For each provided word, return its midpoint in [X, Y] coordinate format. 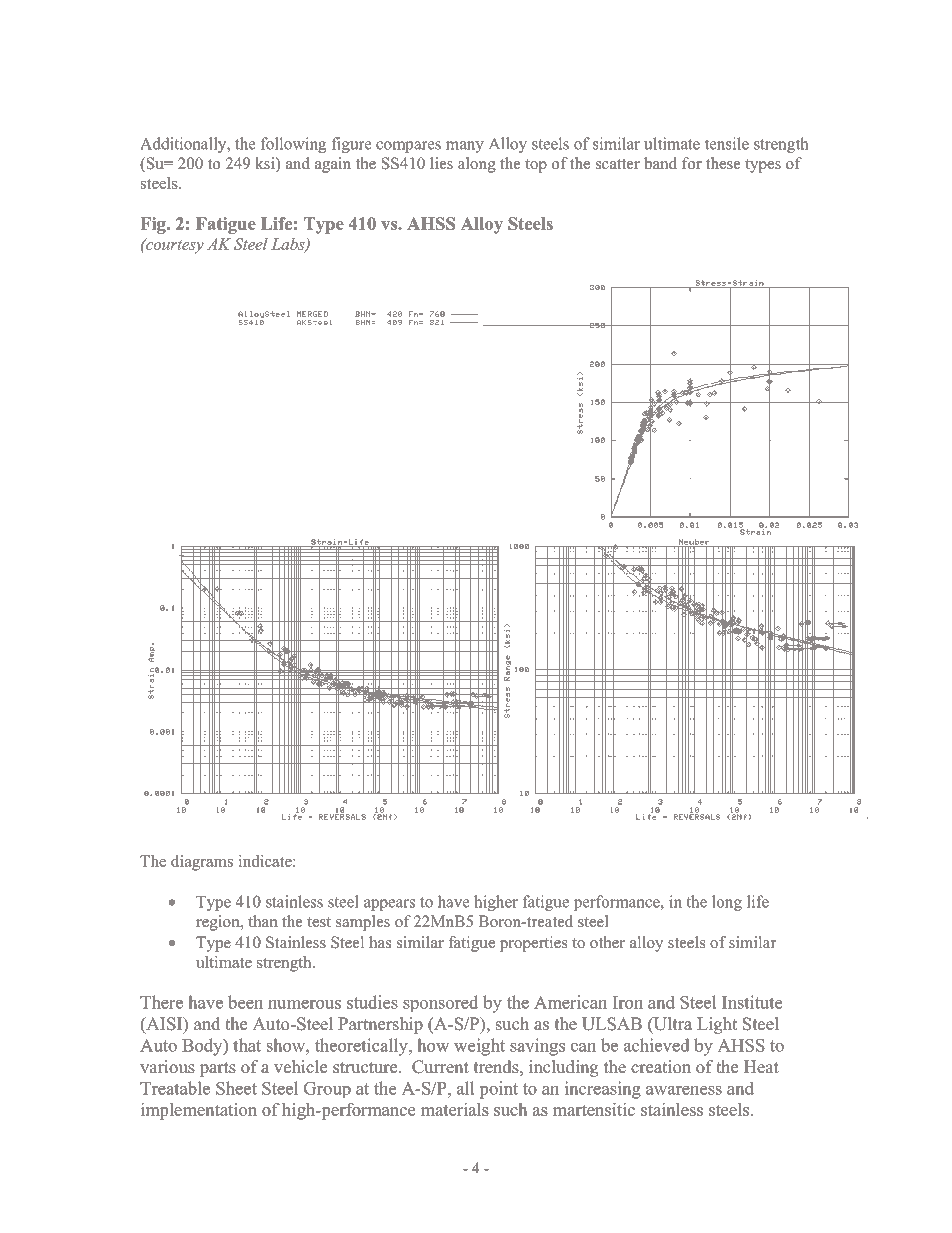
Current [440, 1067]
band [660, 163]
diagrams [202, 863]
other [607, 942]
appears [389, 905]
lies [441, 163]
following [293, 145]
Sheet [236, 1088]
